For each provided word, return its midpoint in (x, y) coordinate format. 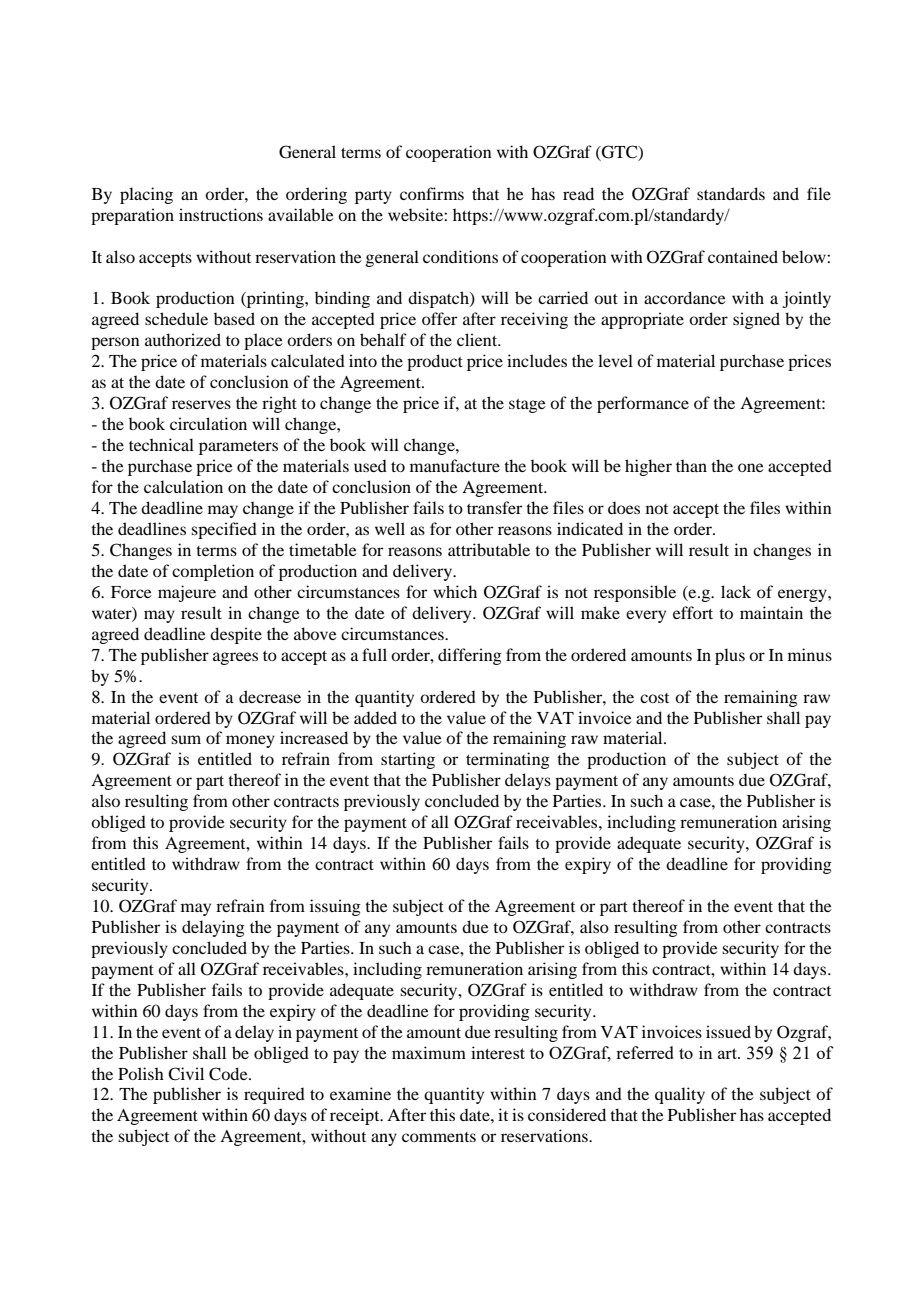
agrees (235, 658)
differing (470, 656)
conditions (460, 256)
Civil (186, 1074)
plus (730, 656)
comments (439, 1137)
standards (731, 193)
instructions (221, 214)
